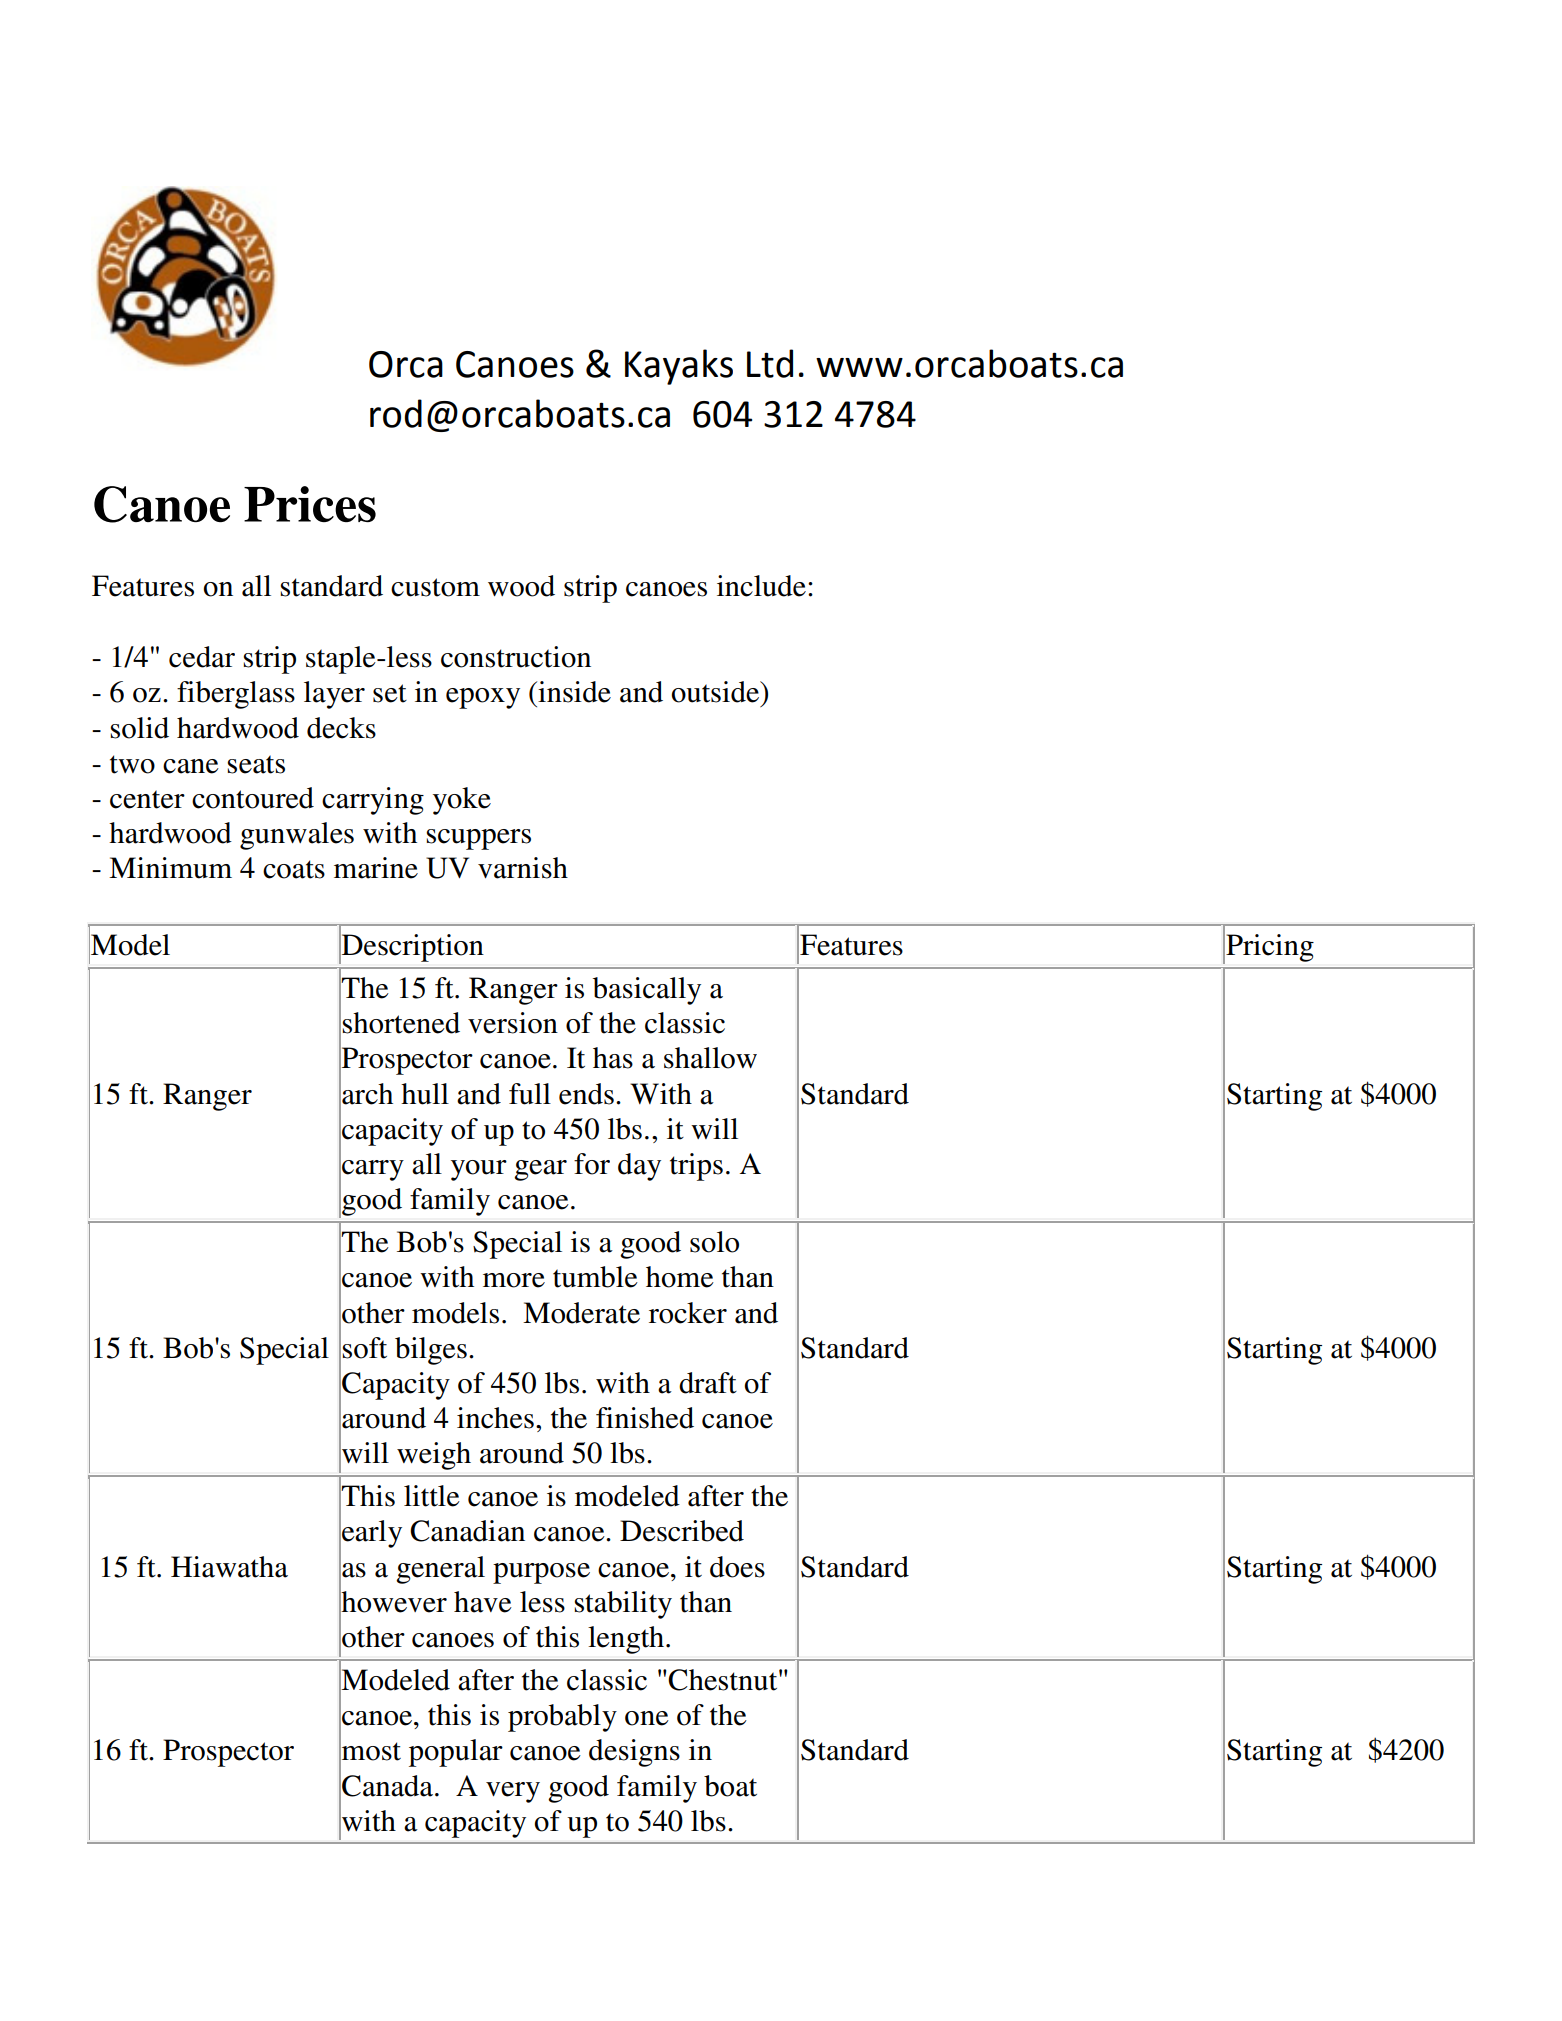  Describe the element at coordinates (435, 587) in the screenshot. I see `custom` at that location.
